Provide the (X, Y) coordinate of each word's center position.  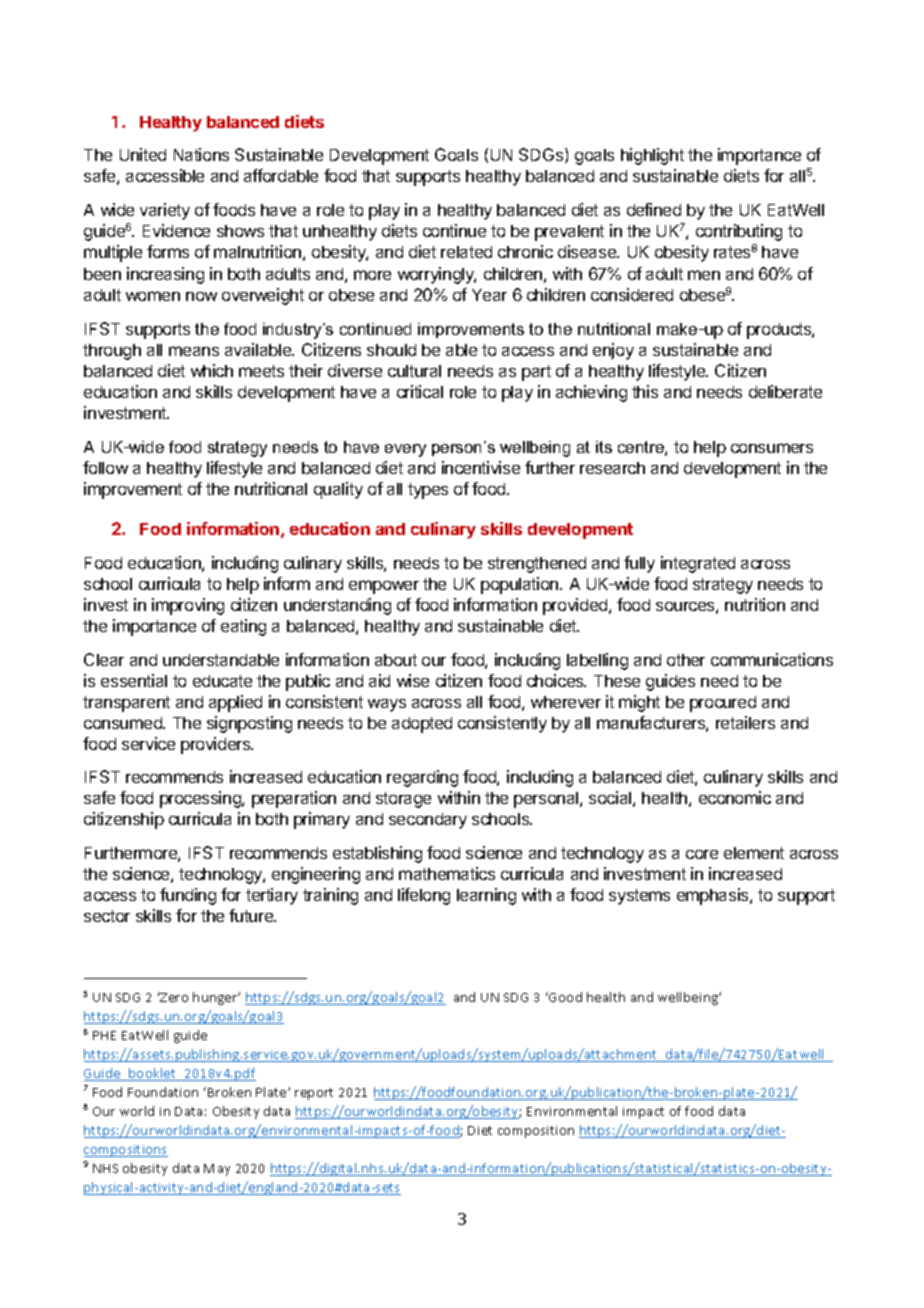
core (702, 854)
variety (165, 211)
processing (201, 799)
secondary (428, 821)
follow (105, 467)
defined (654, 209)
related (466, 252)
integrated (698, 564)
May (217, 1170)
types (428, 491)
